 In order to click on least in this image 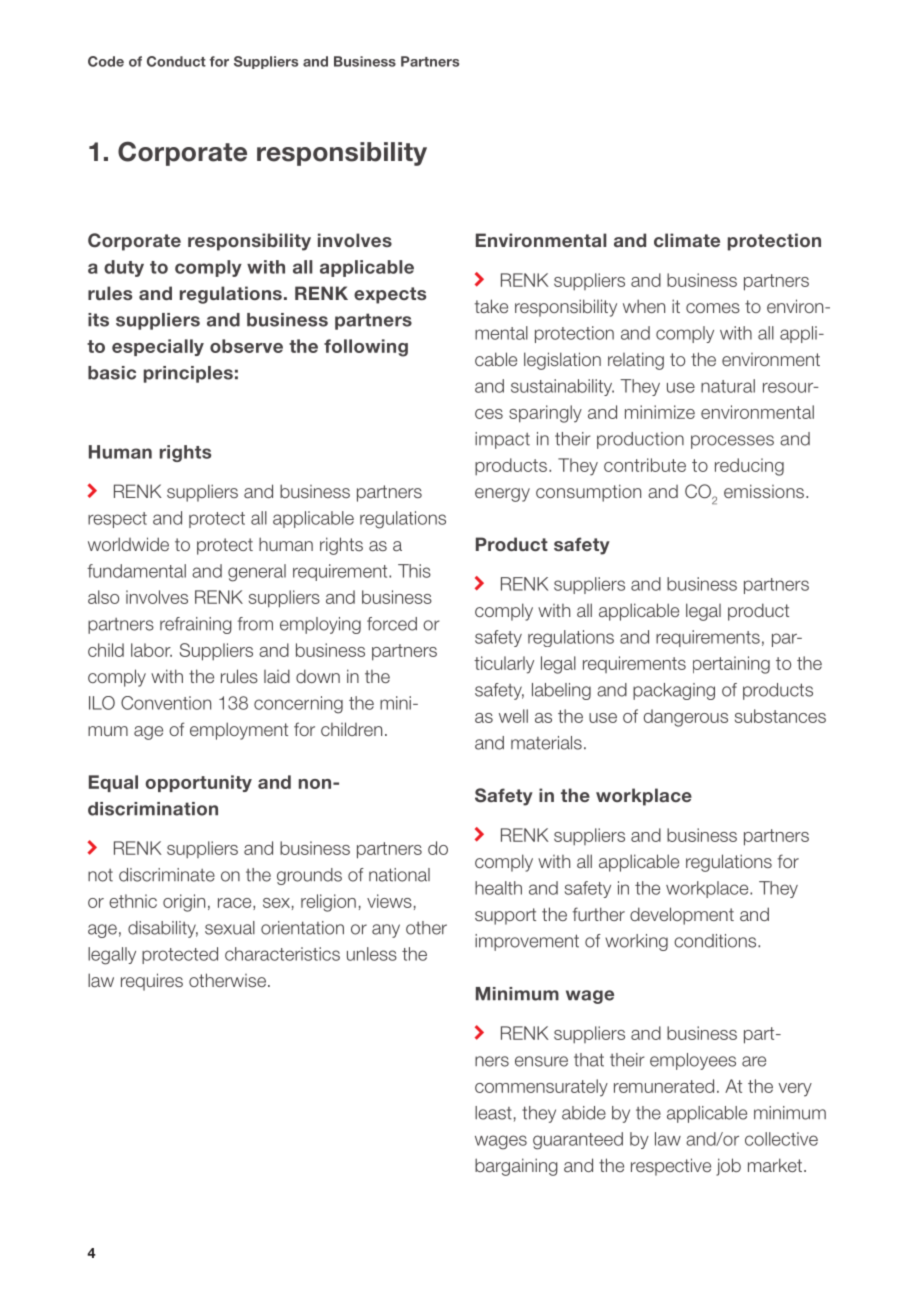, I will do `click(493, 1113)`.
